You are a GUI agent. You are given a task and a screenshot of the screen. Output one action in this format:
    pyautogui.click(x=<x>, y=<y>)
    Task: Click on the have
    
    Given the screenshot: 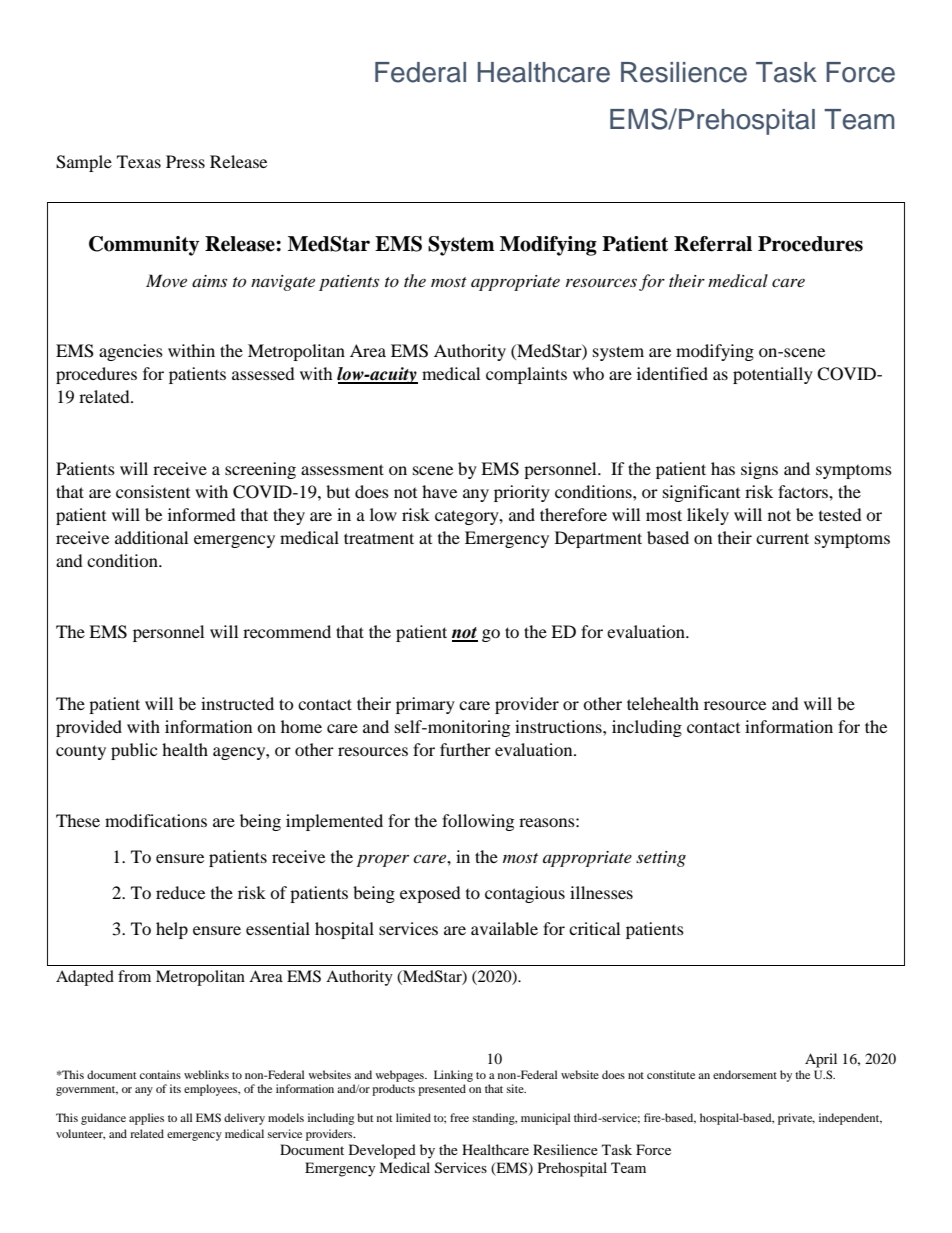 What is the action you would take?
    pyautogui.click(x=439, y=491)
